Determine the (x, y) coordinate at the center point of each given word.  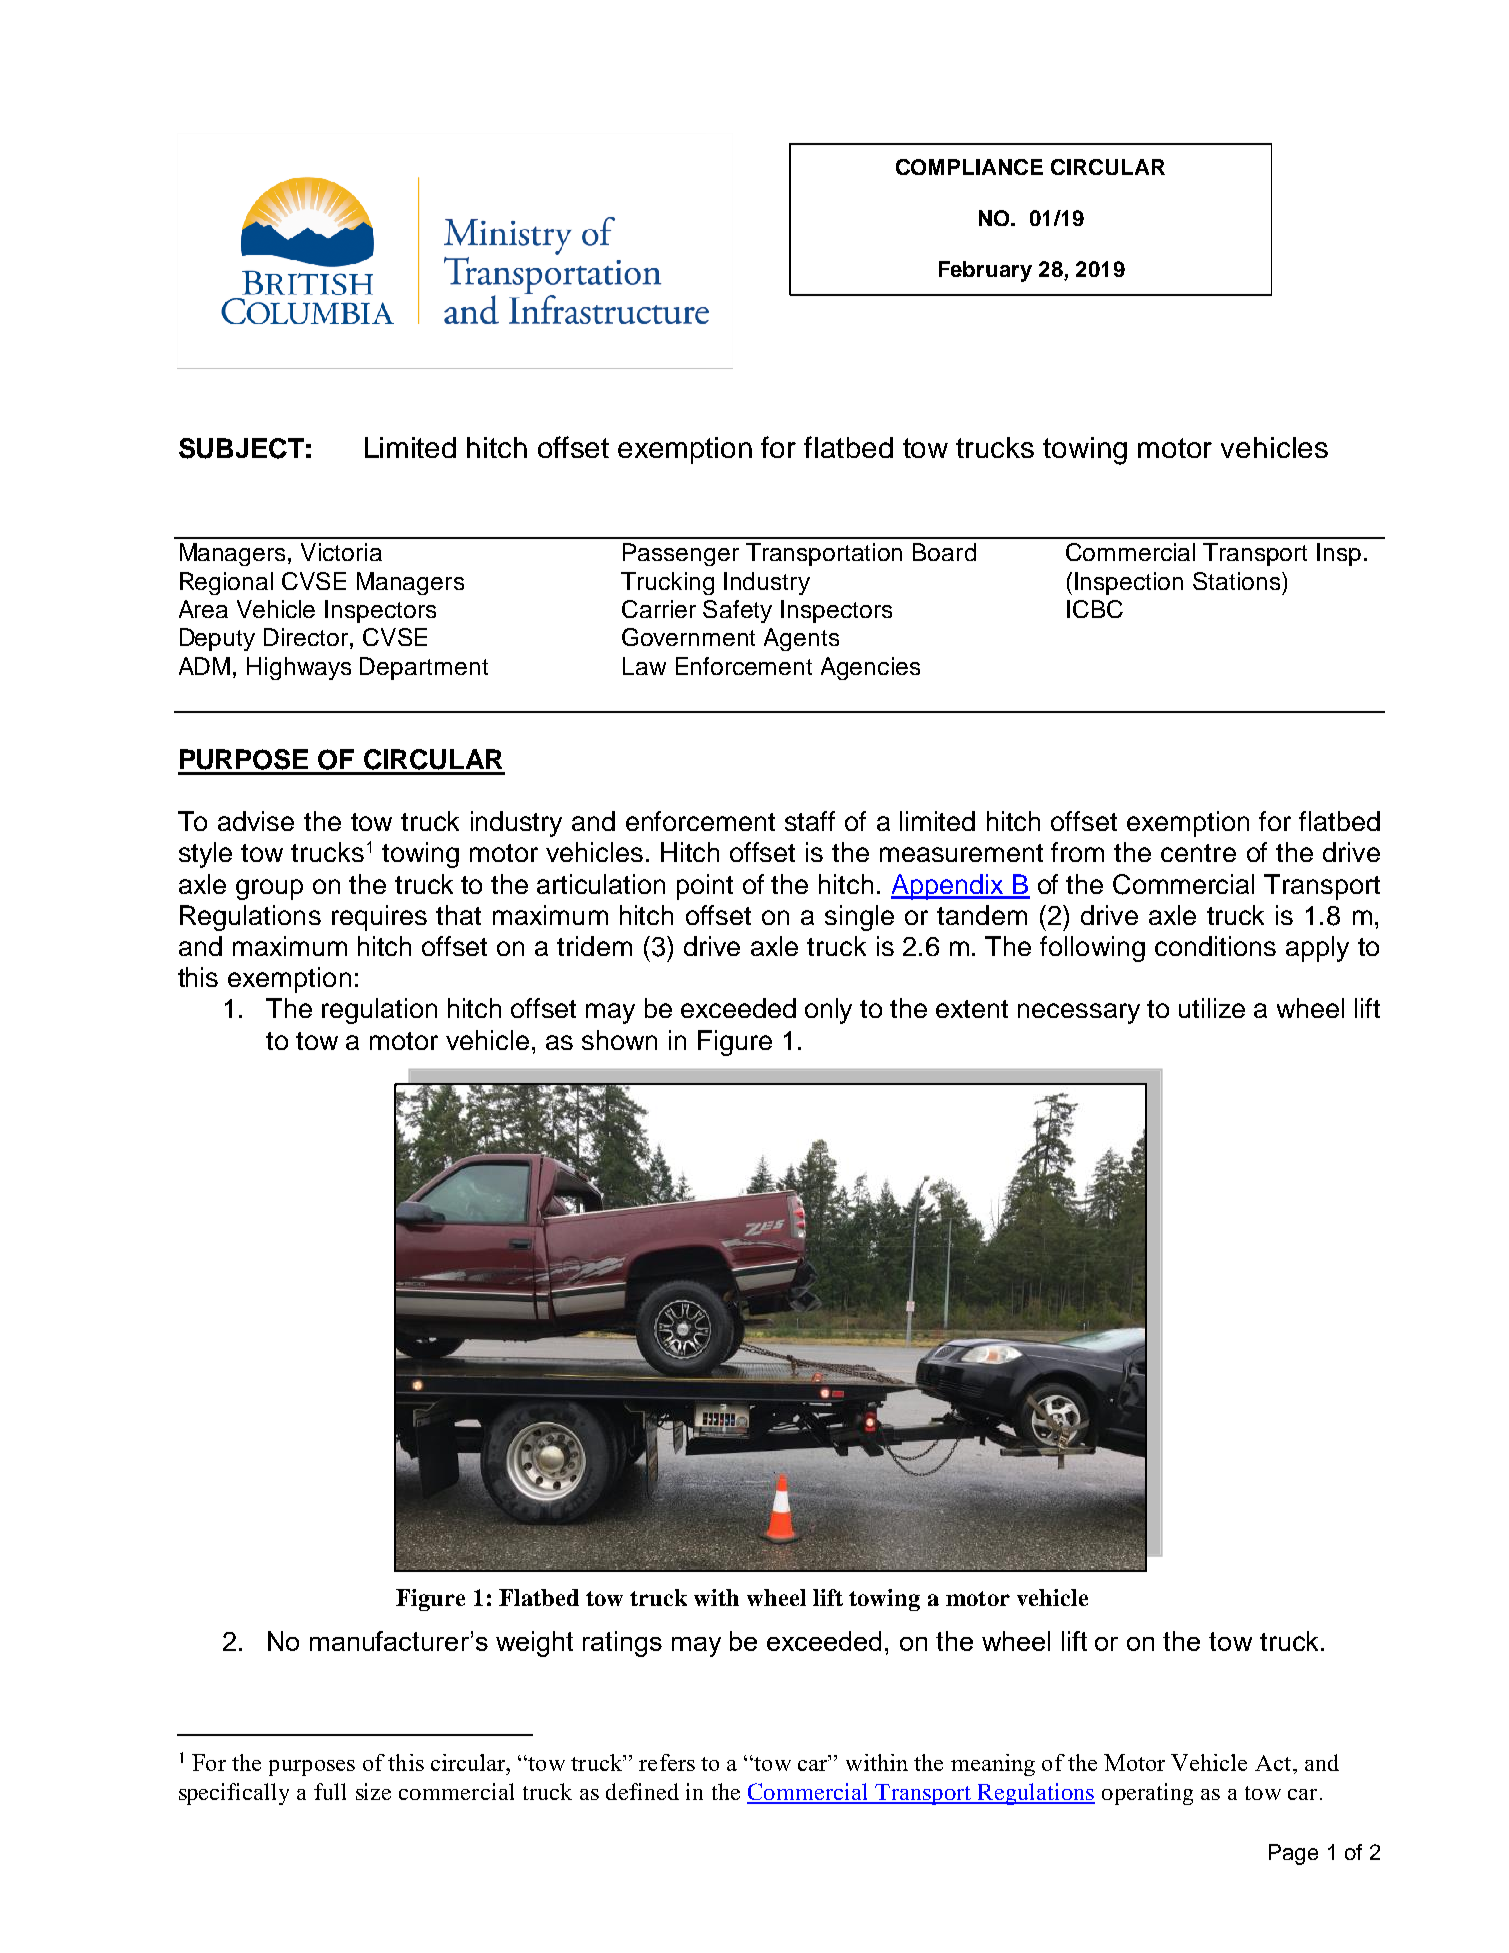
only (828, 1011)
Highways (299, 668)
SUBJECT (241, 448)
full (330, 1791)
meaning (993, 1765)
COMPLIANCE (969, 167)
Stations (1238, 581)
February (985, 271)
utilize (1212, 1008)
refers (667, 1762)
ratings (622, 1644)
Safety (737, 611)
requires (379, 918)
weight (534, 1644)
